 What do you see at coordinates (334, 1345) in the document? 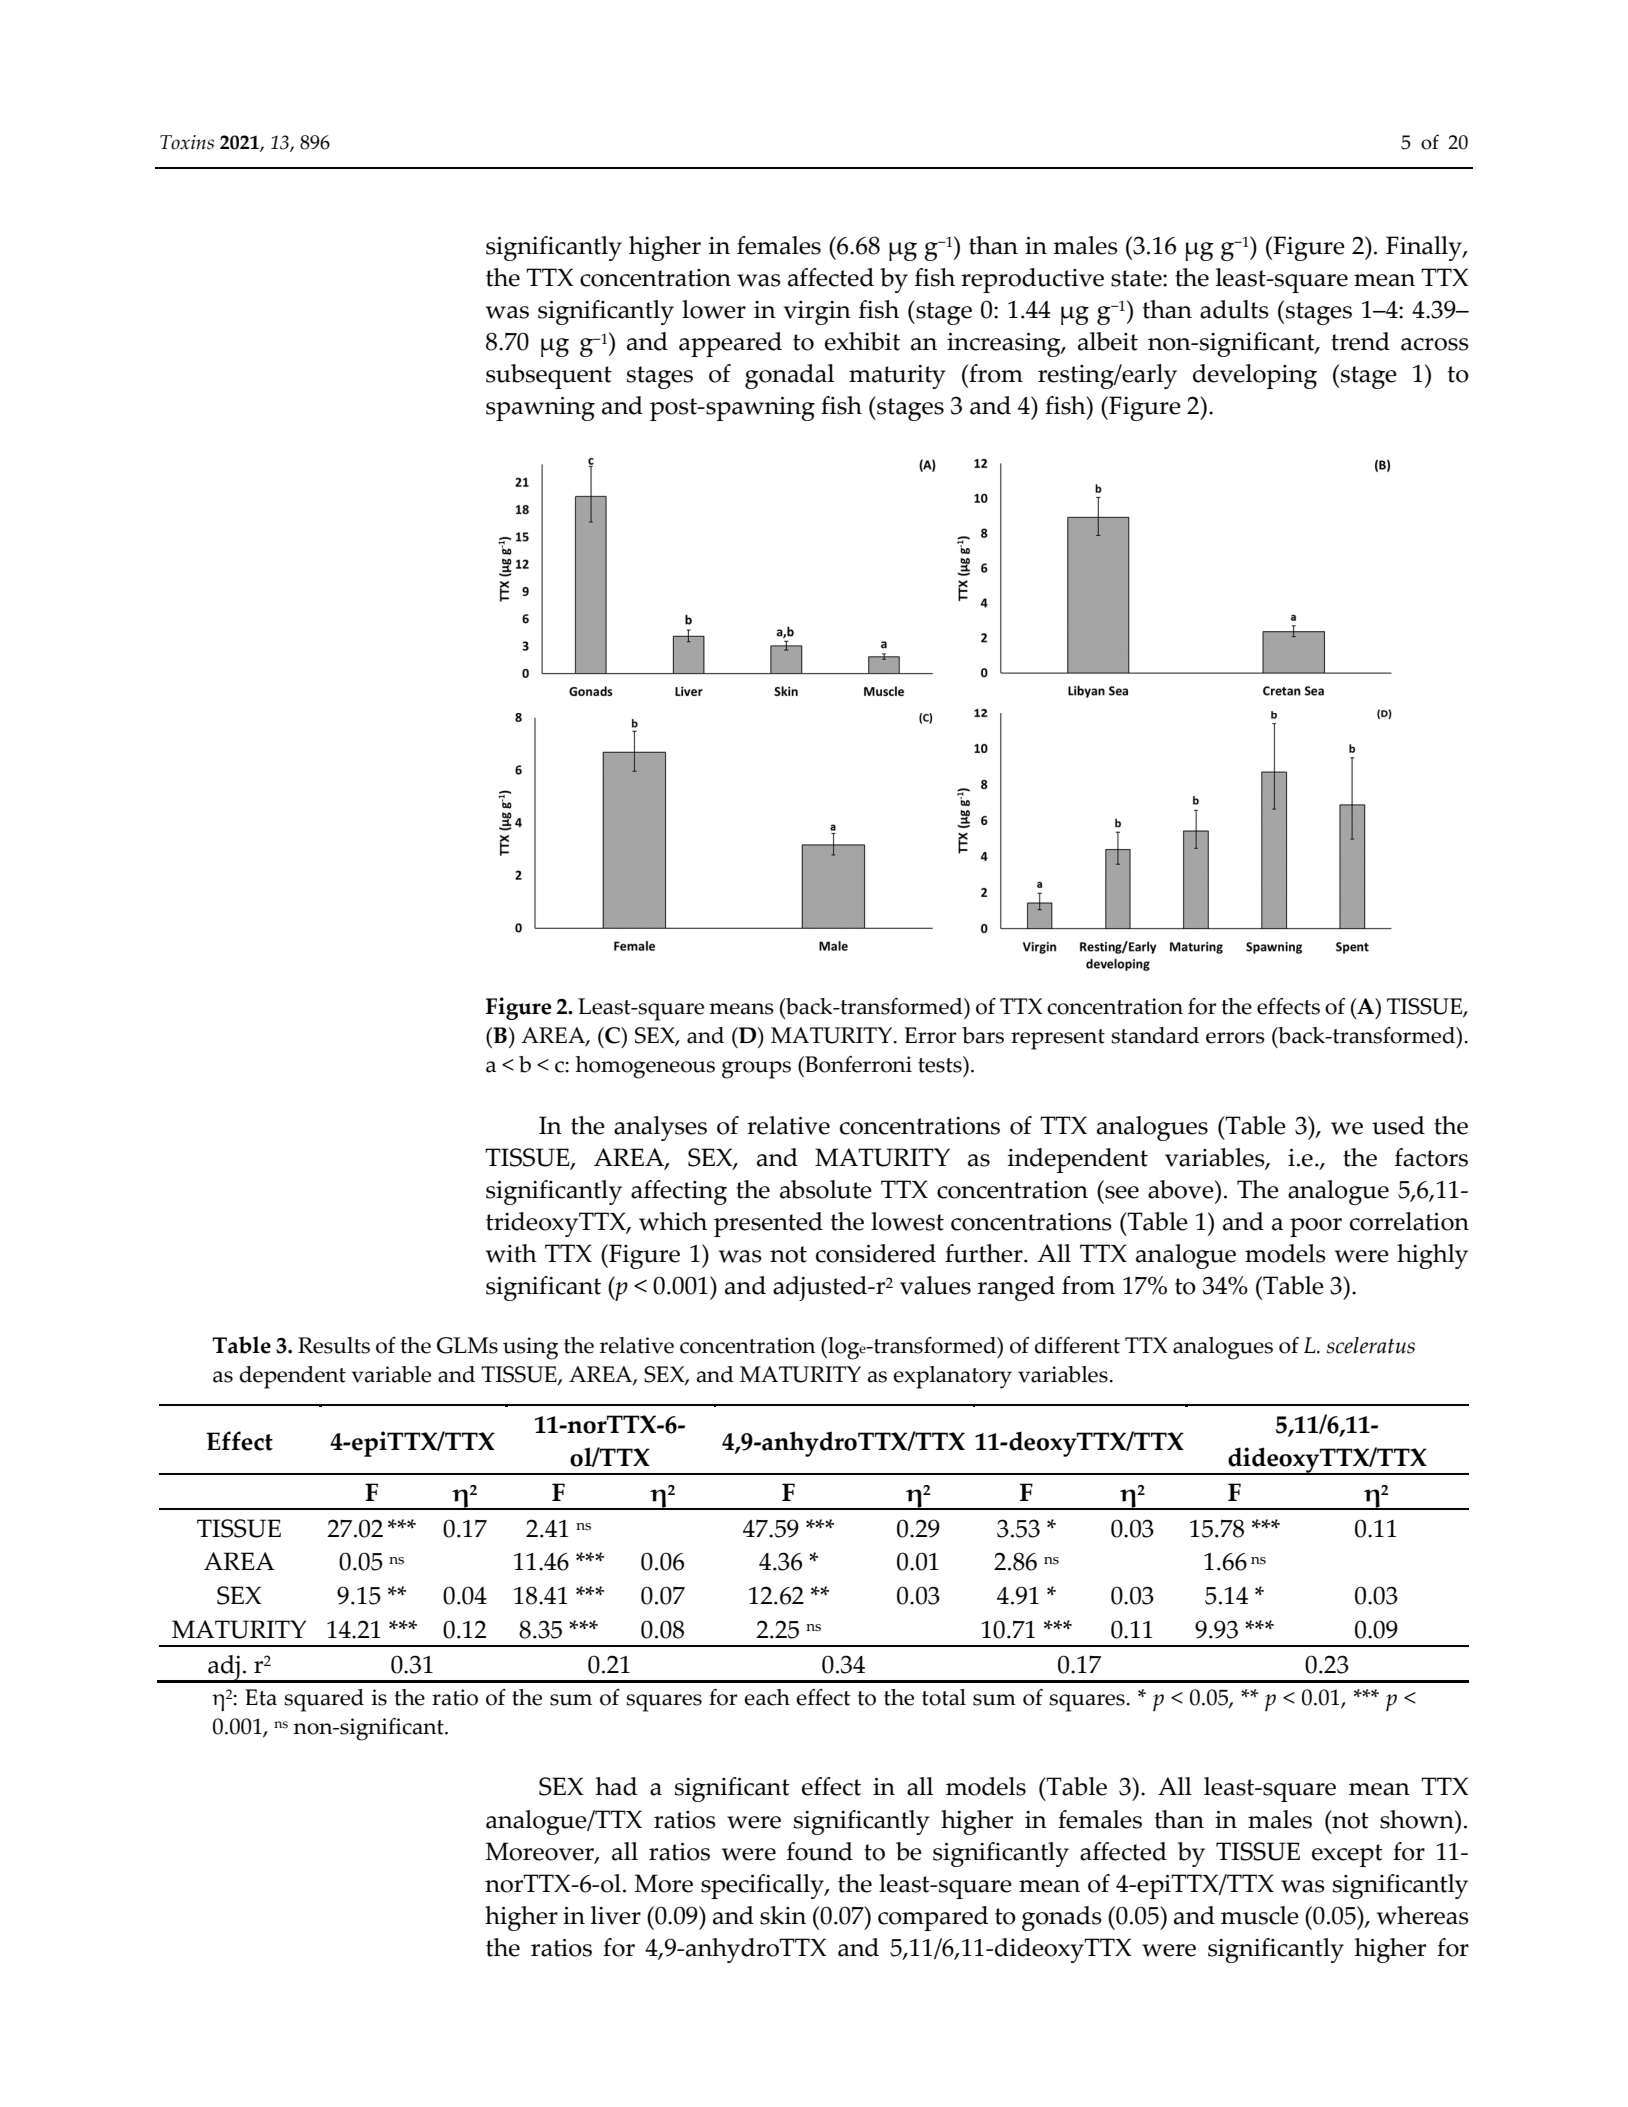
I see `Results` at bounding box center [334, 1345].
